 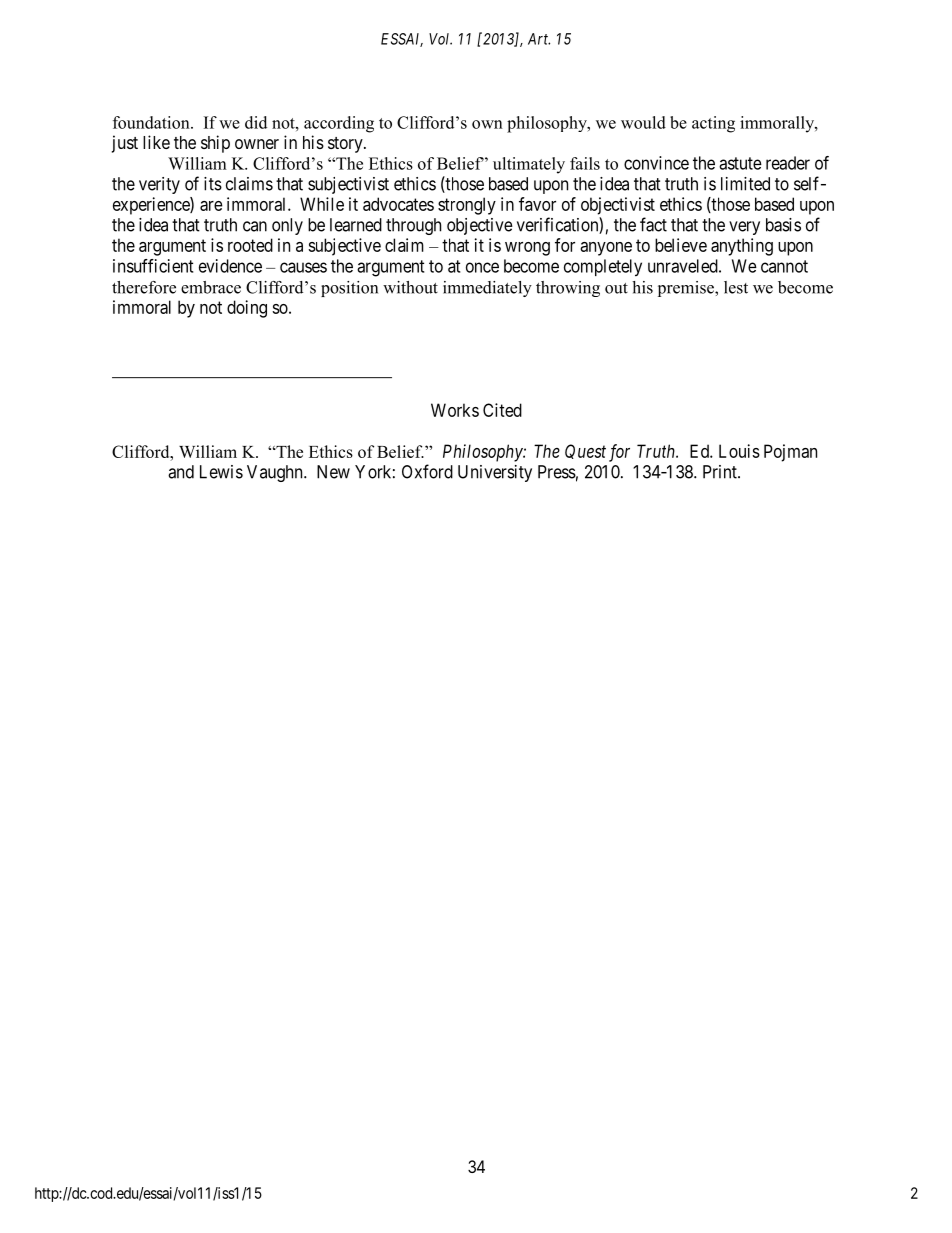 What do you see at coordinates (230, 266) in the document?
I see `evidence` at bounding box center [230, 266].
